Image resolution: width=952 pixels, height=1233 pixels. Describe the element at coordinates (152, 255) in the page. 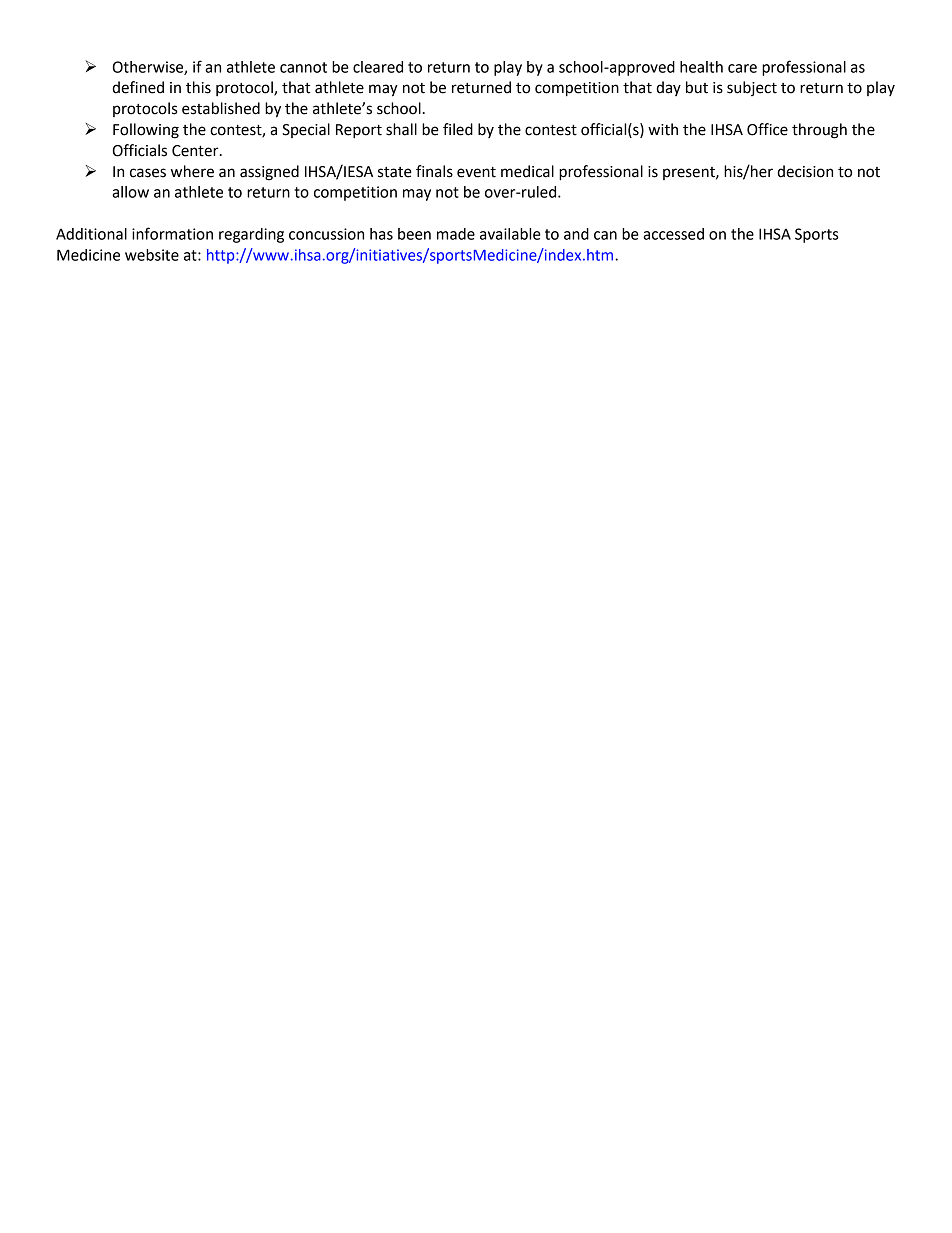

I see `website` at that location.
